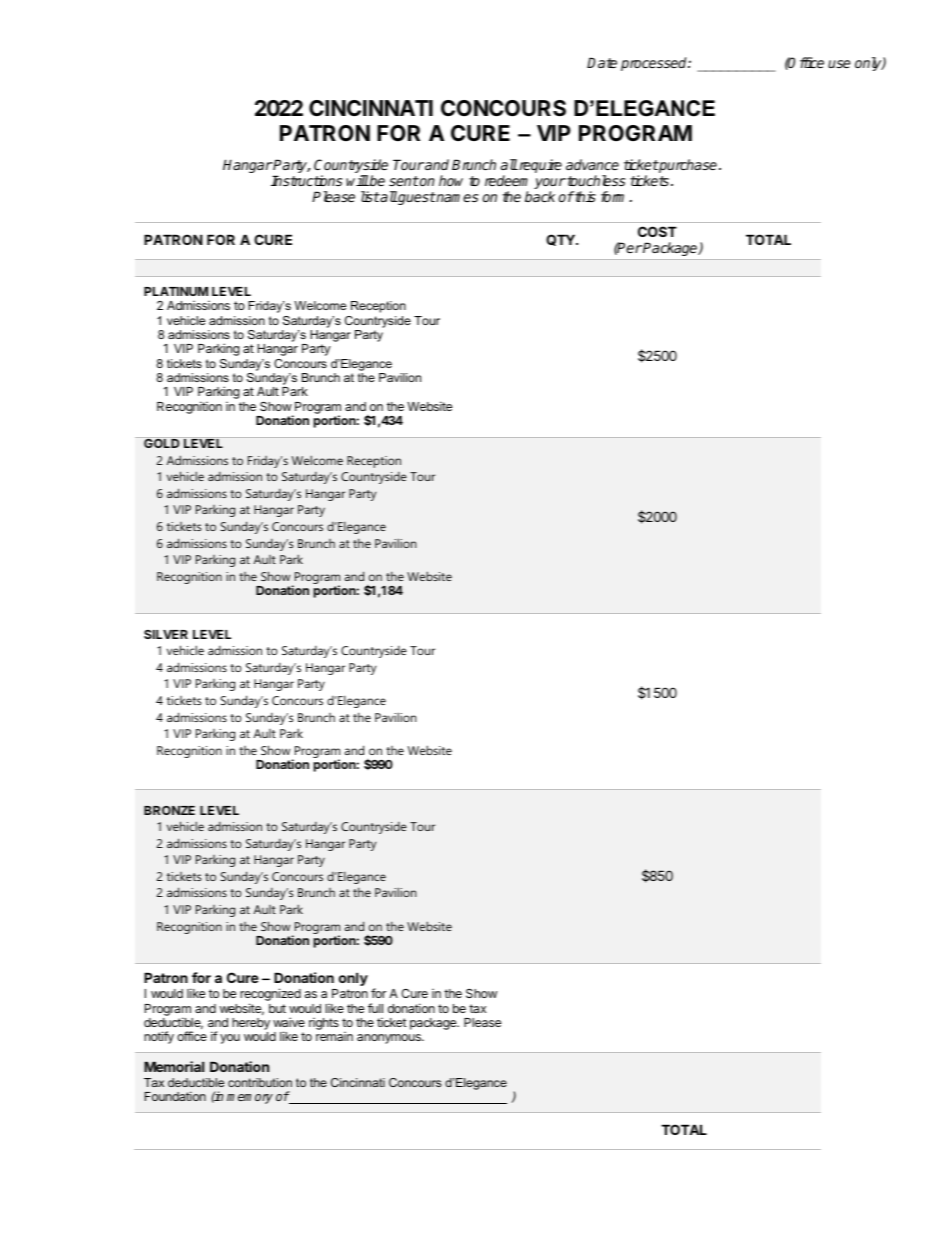 Image resolution: width=952 pixels, height=1233 pixels. Describe the element at coordinates (561, 240) in the screenshot. I see `QTY` at that location.
